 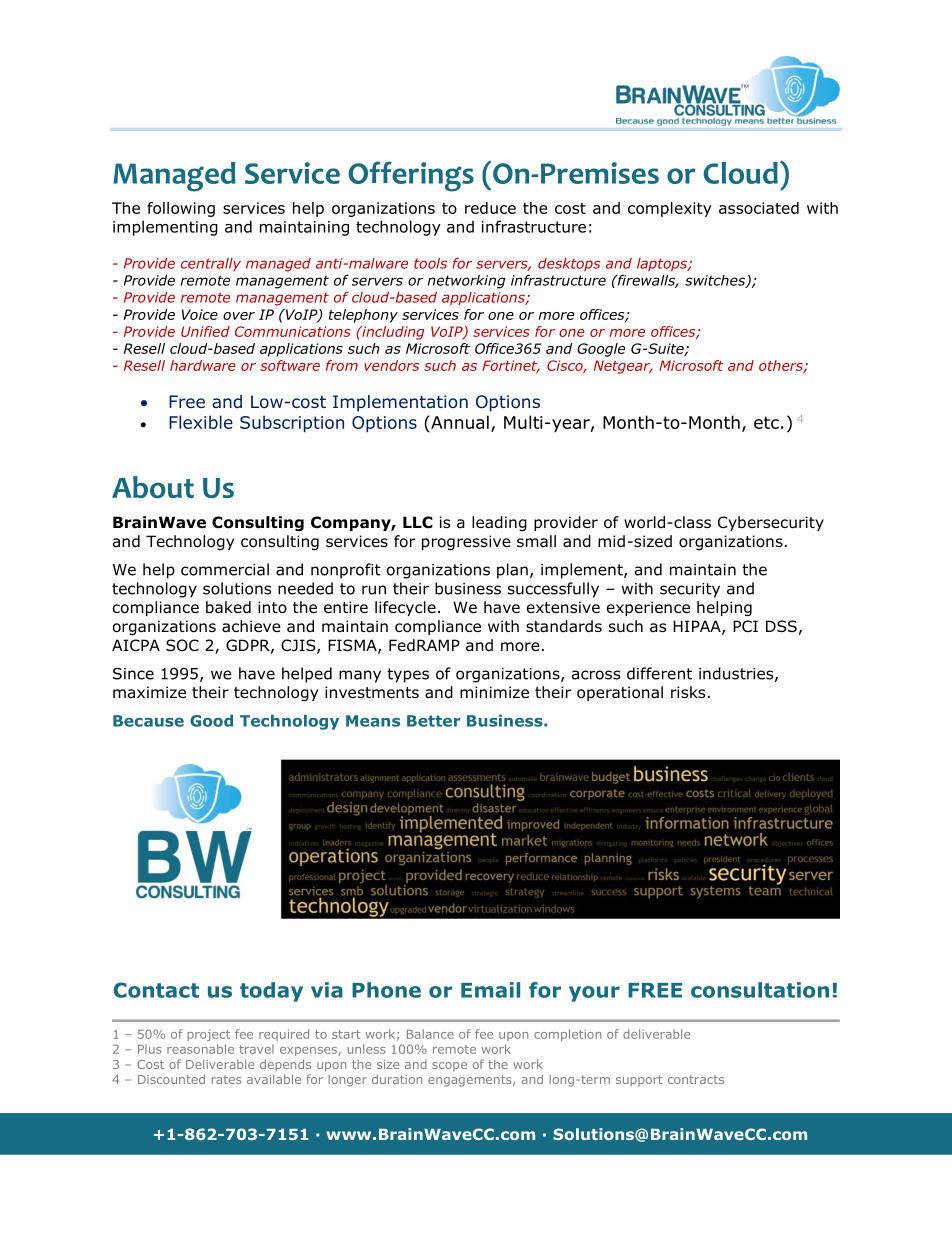 What do you see at coordinates (766, 422) in the image?
I see `etc` at bounding box center [766, 422].
